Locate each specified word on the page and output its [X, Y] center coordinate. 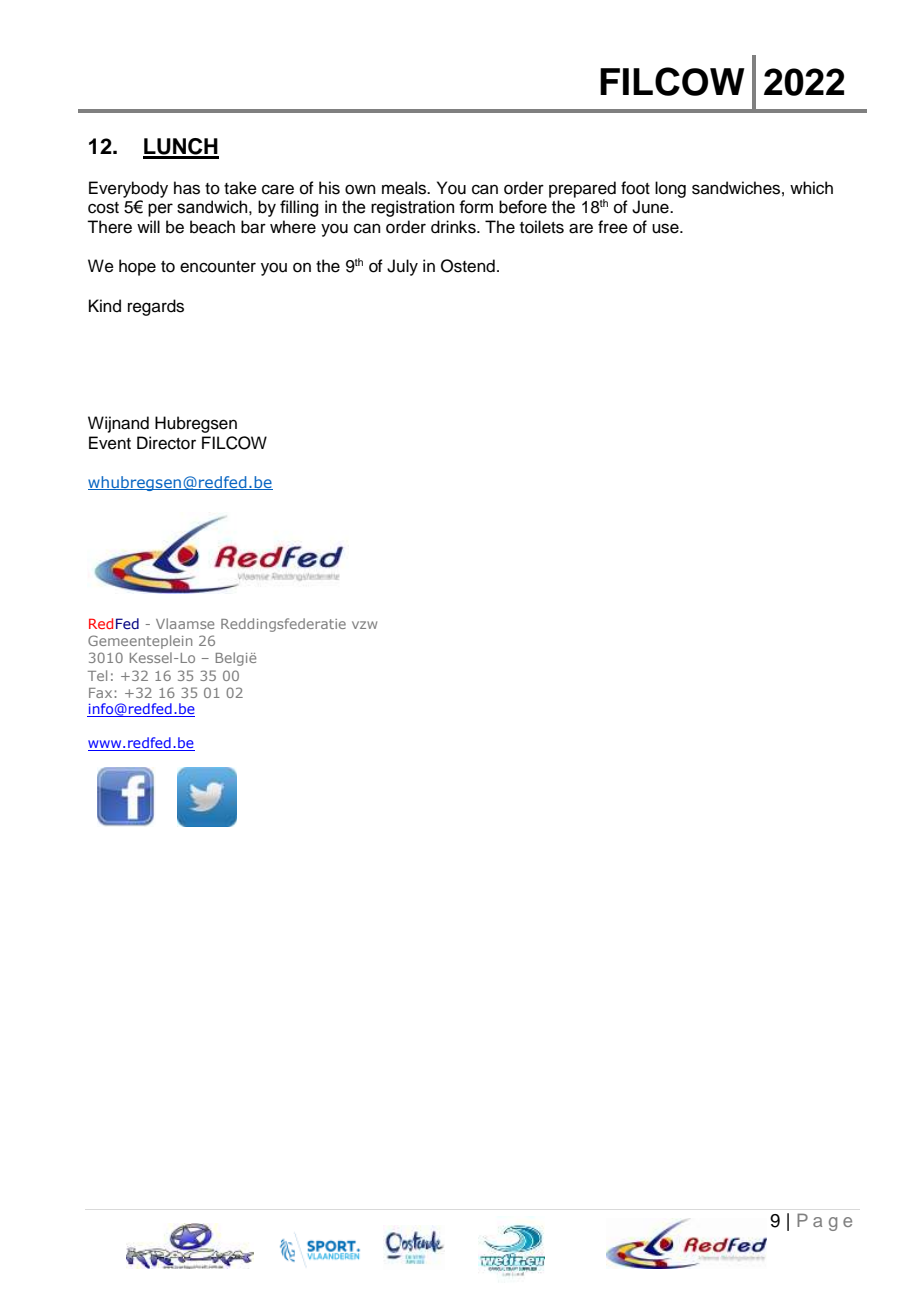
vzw [364, 625]
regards [156, 307]
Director [166, 443]
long [670, 189]
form [476, 207]
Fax [100, 693]
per [160, 210]
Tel [97, 675]
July [402, 267]
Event [110, 443]
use [666, 228]
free [613, 227]
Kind [105, 306]
